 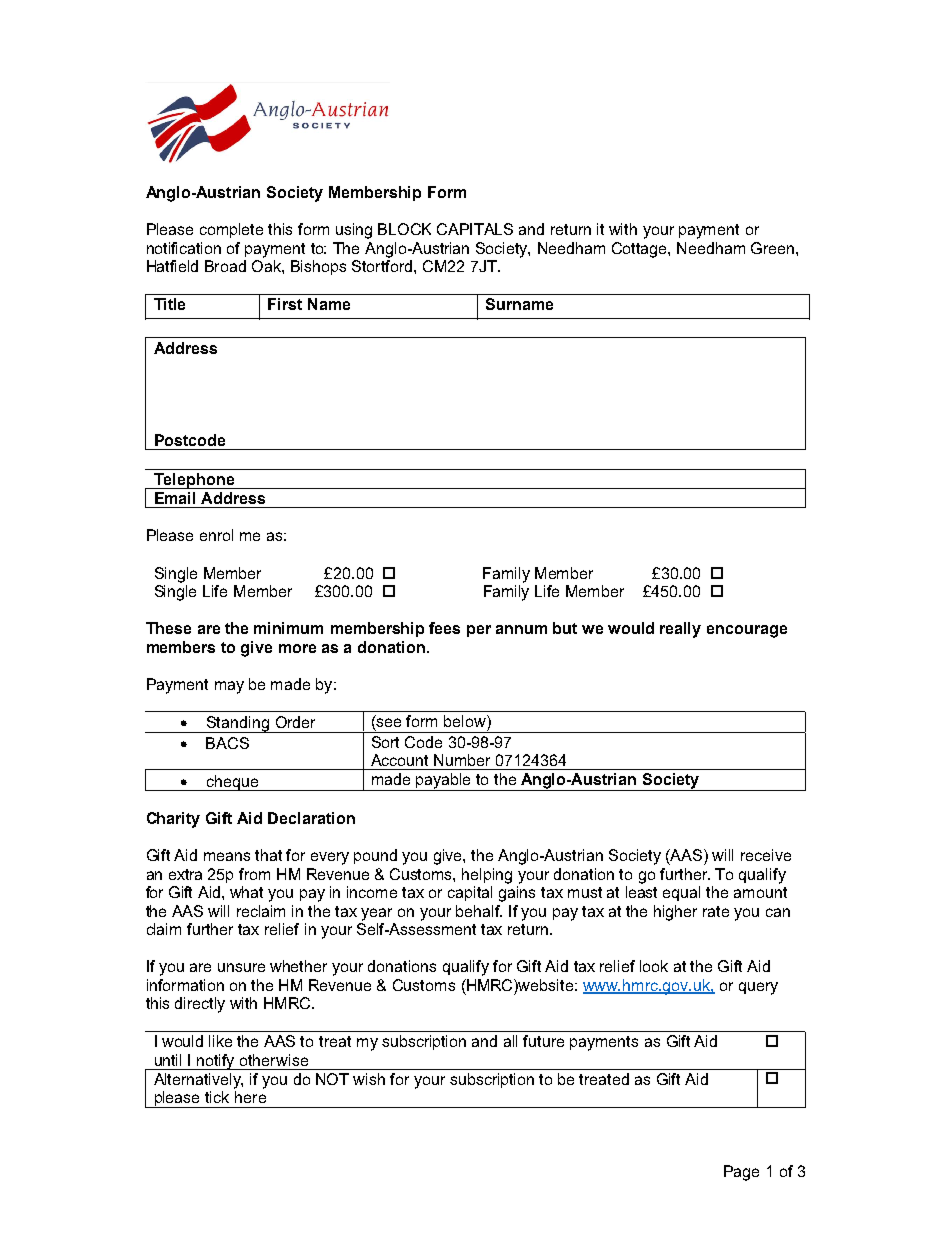 I want to click on Telephone, so click(x=194, y=481).
